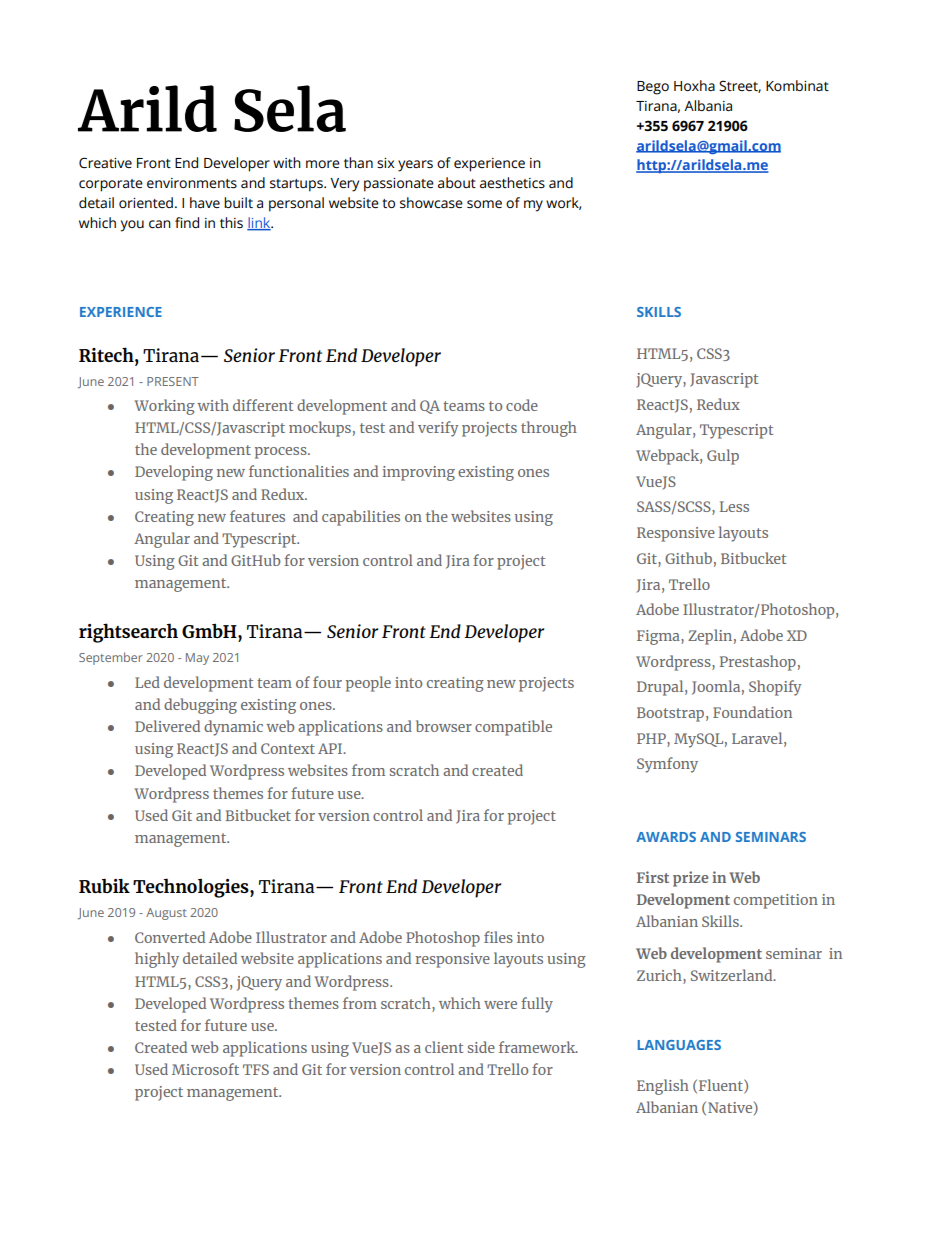  I want to click on environments, so click(192, 183).
